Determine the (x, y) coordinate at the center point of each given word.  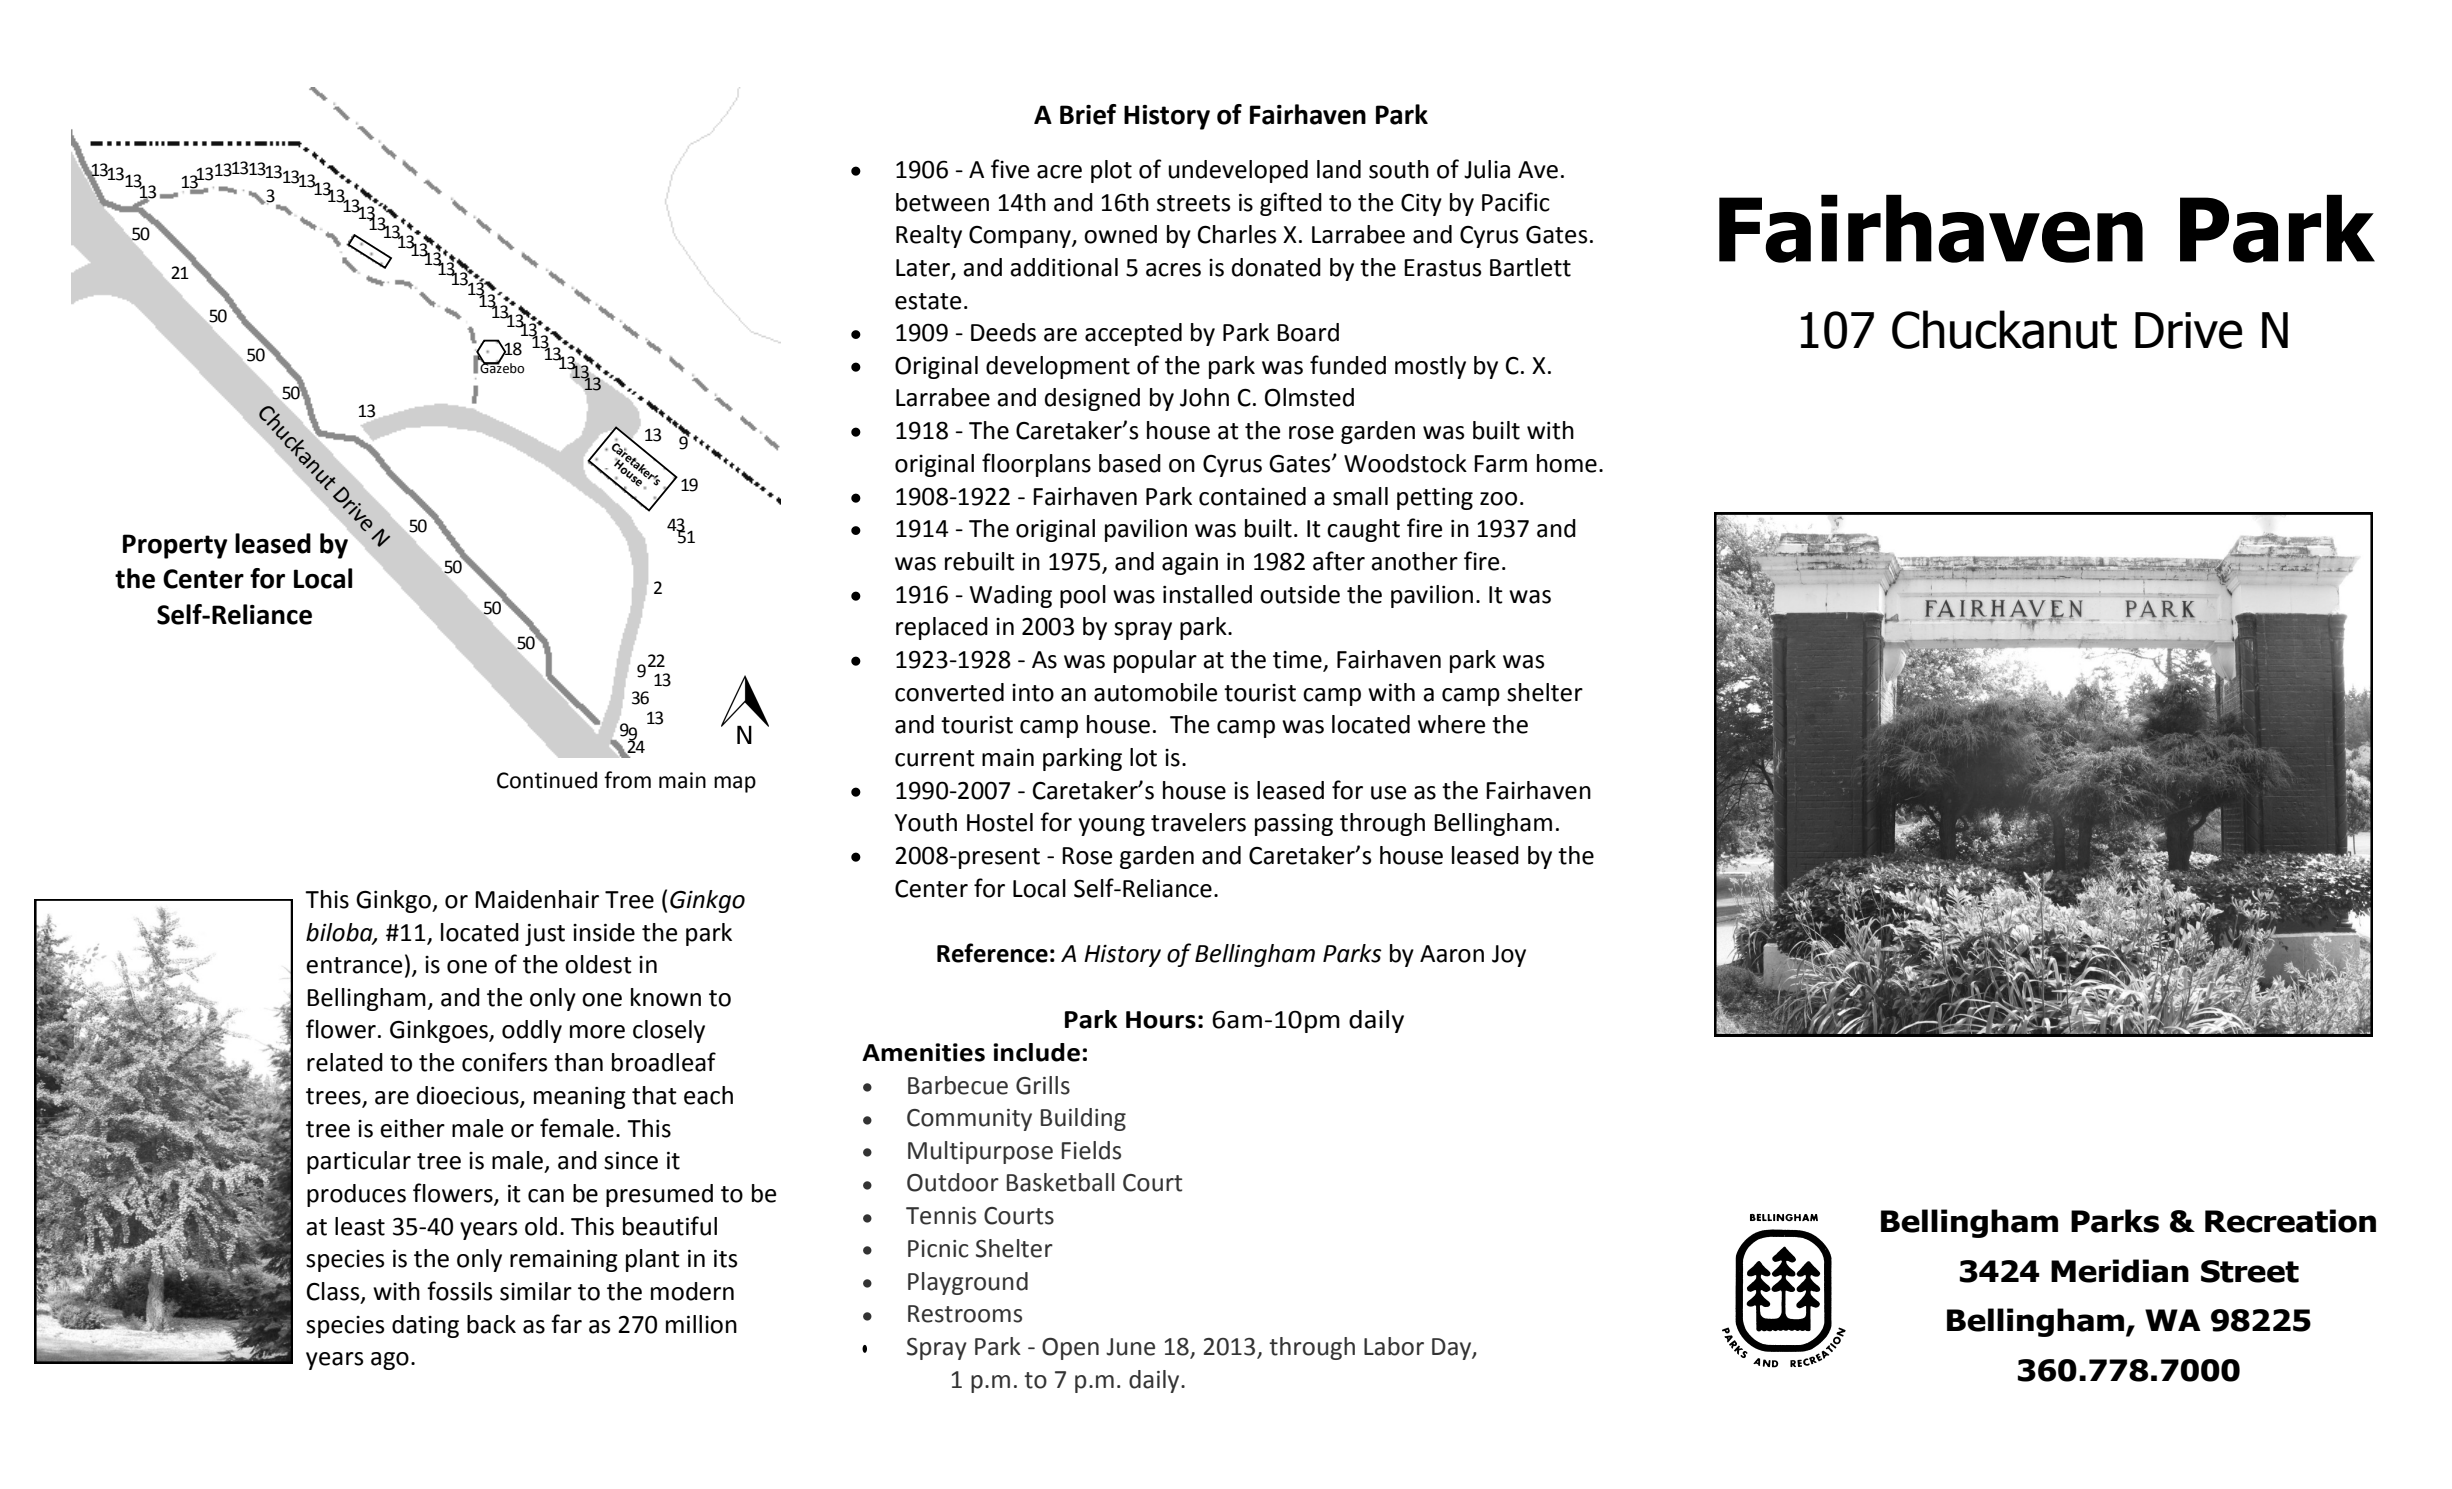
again (1190, 563)
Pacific (1516, 202)
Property (175, 546)
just (545, 935)
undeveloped (1238, 171)
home (1567, 463)
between (942, 202)
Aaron (1452, 954)
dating (425, 1326)
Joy (1509, 956)
